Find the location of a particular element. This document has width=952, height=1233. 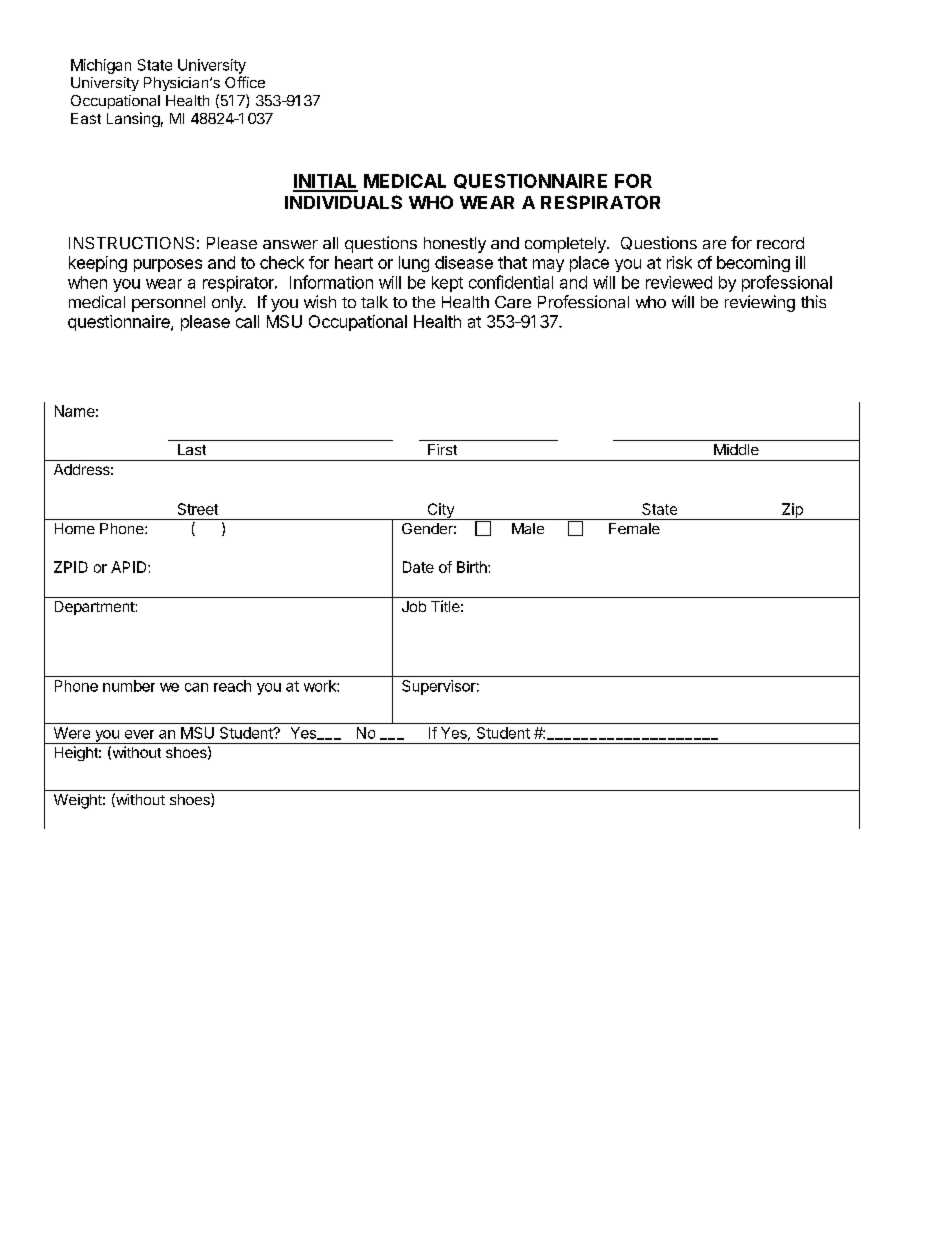

reach is located at coordinates (232, 686).
